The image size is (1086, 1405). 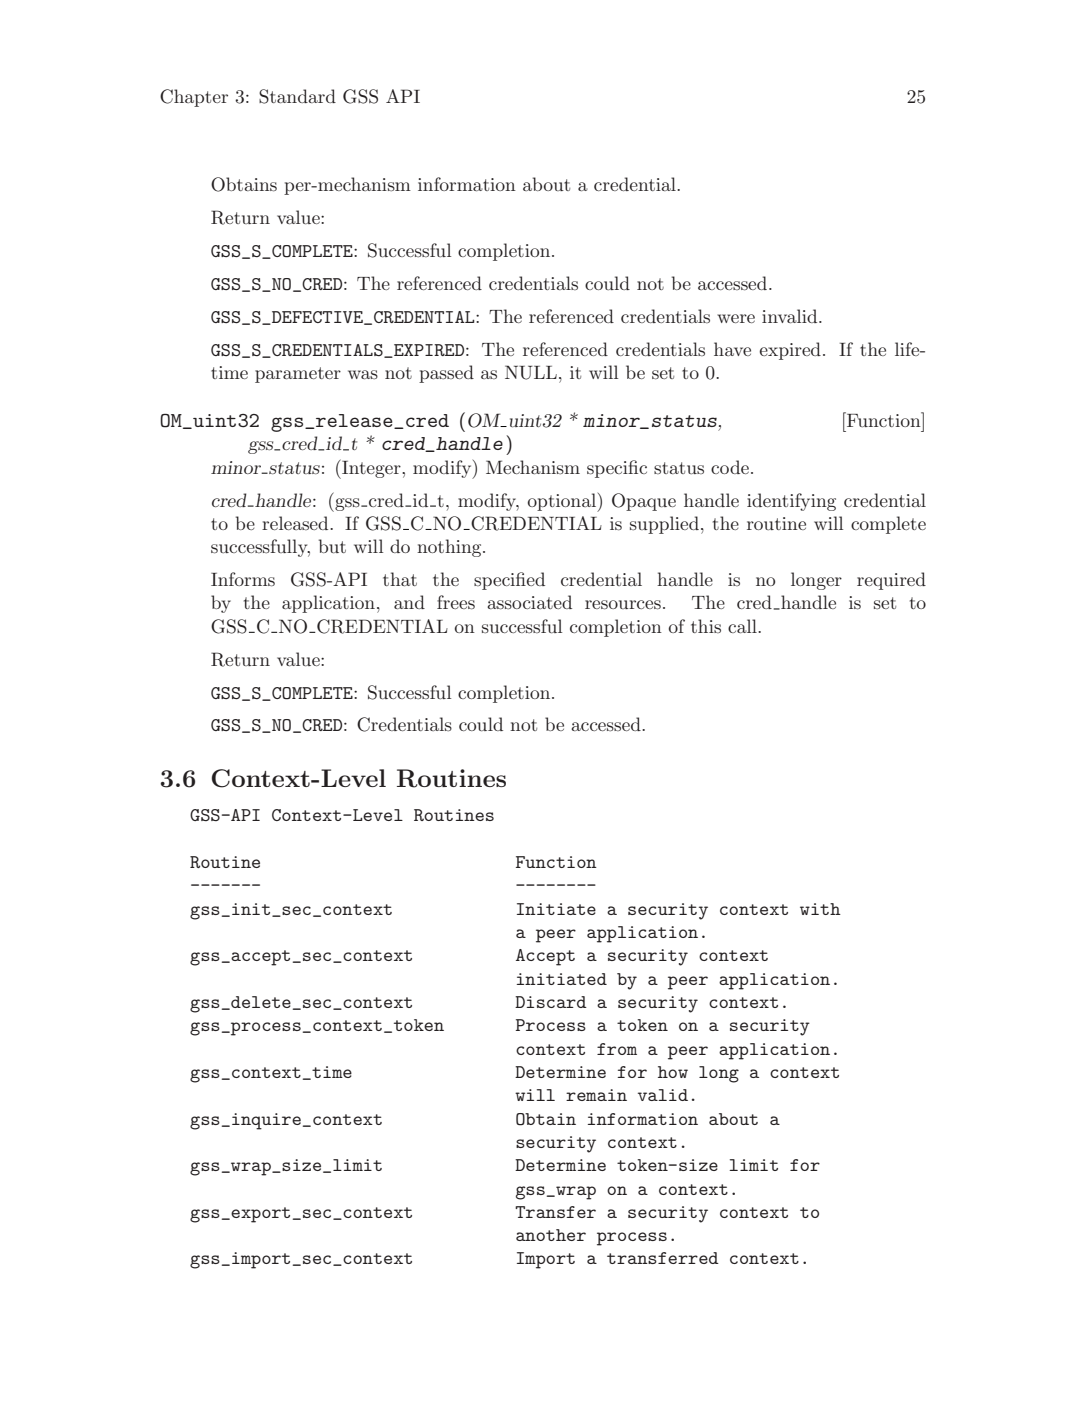 I want to click on Standard, so click(x=297, y=96).
